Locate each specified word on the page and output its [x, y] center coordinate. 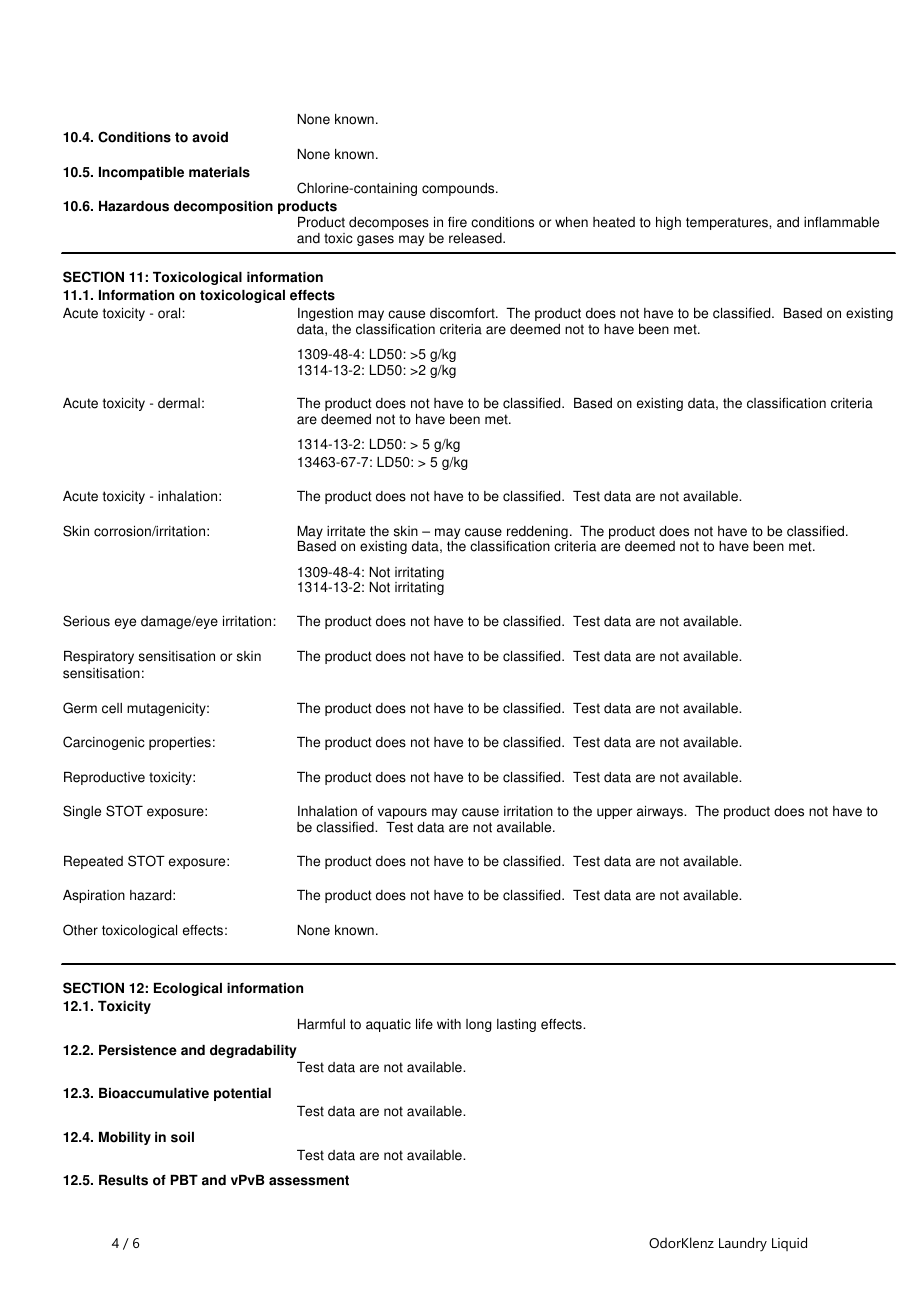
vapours [402, 813]
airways [661, 812]
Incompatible [141, 173]
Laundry [743, 1244]
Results [123, 1180]
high [668, 223]
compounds [459, 189]
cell [112, 708]
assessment [309, 1180]
